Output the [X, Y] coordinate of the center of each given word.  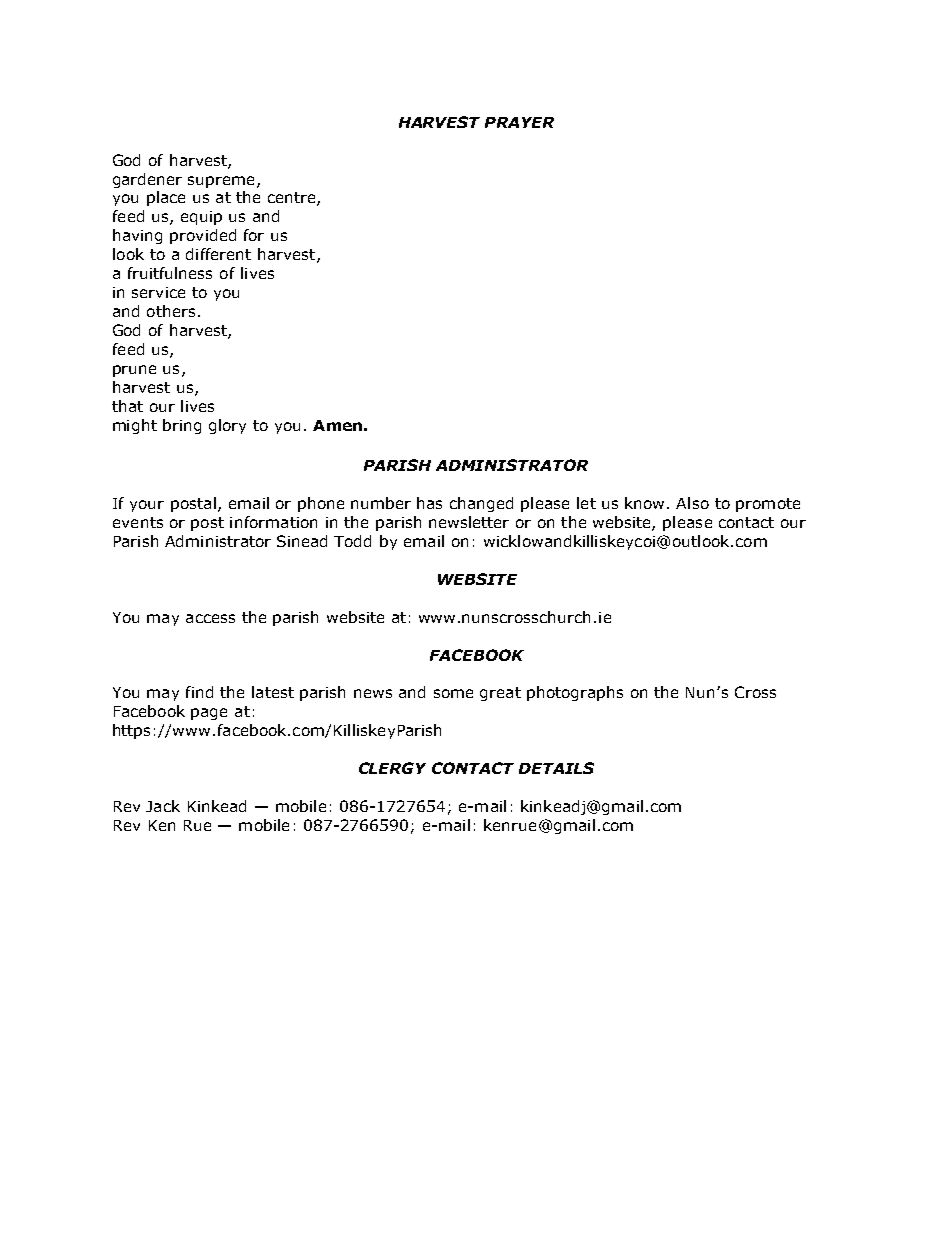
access [210, 618]
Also [692, 503]
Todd [352, 541]
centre [293, 199]
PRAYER [519, 122]
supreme [221, 182]
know [644, 503]
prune [134, 371]
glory [227, 426]
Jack [163, 806]
